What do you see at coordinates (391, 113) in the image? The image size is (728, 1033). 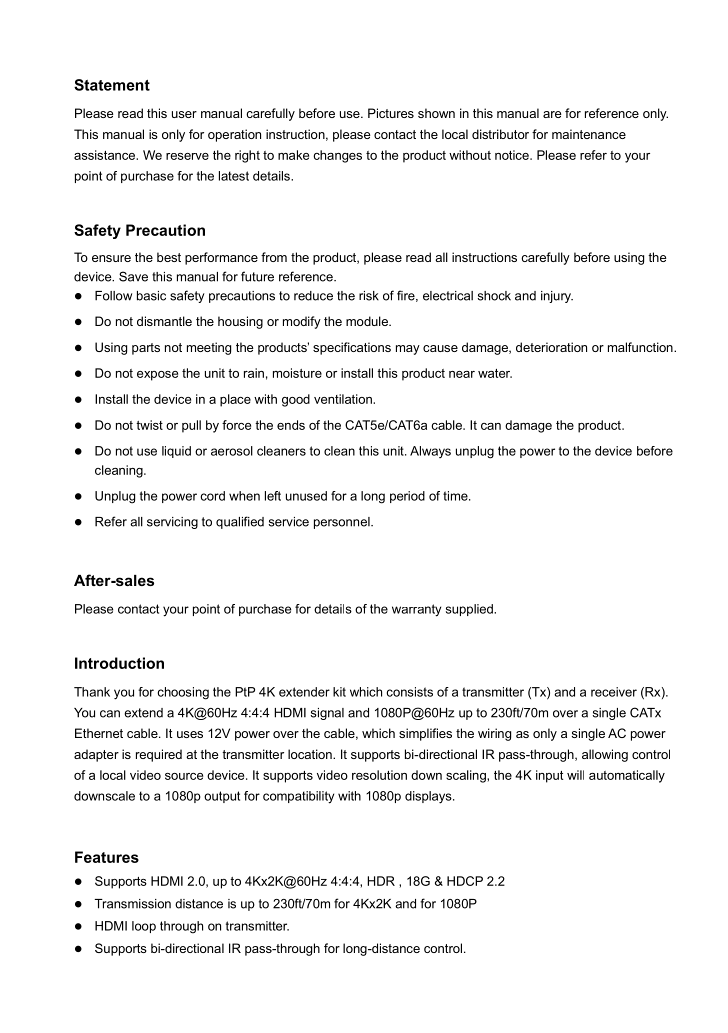 I see `Pictures` at bounding box center [391, 113].
